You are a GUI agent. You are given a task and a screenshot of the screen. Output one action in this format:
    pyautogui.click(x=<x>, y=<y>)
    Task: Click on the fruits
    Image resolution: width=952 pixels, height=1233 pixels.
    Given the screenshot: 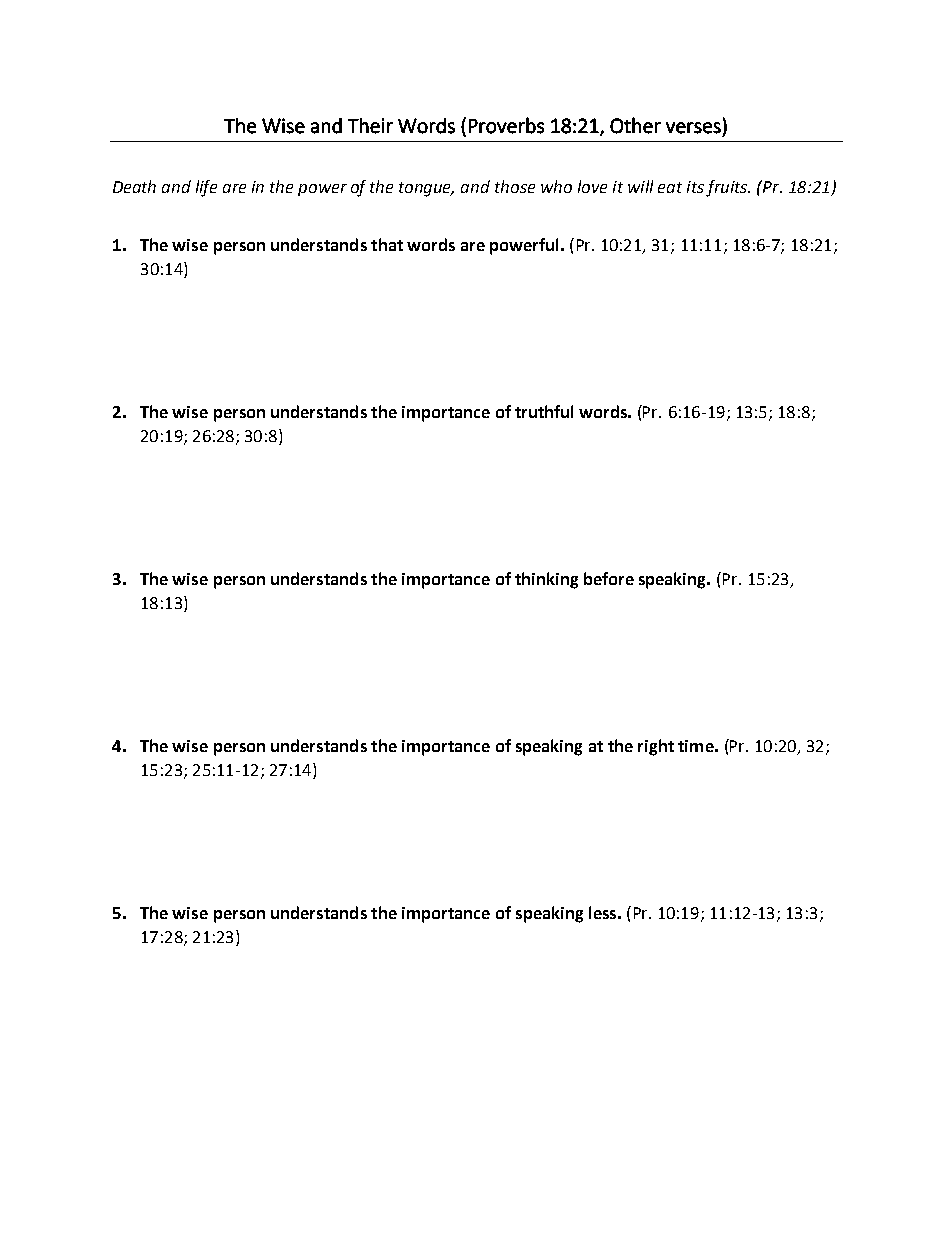 What is the action you would take?
    pyautogui.click(x=728, y=188)
